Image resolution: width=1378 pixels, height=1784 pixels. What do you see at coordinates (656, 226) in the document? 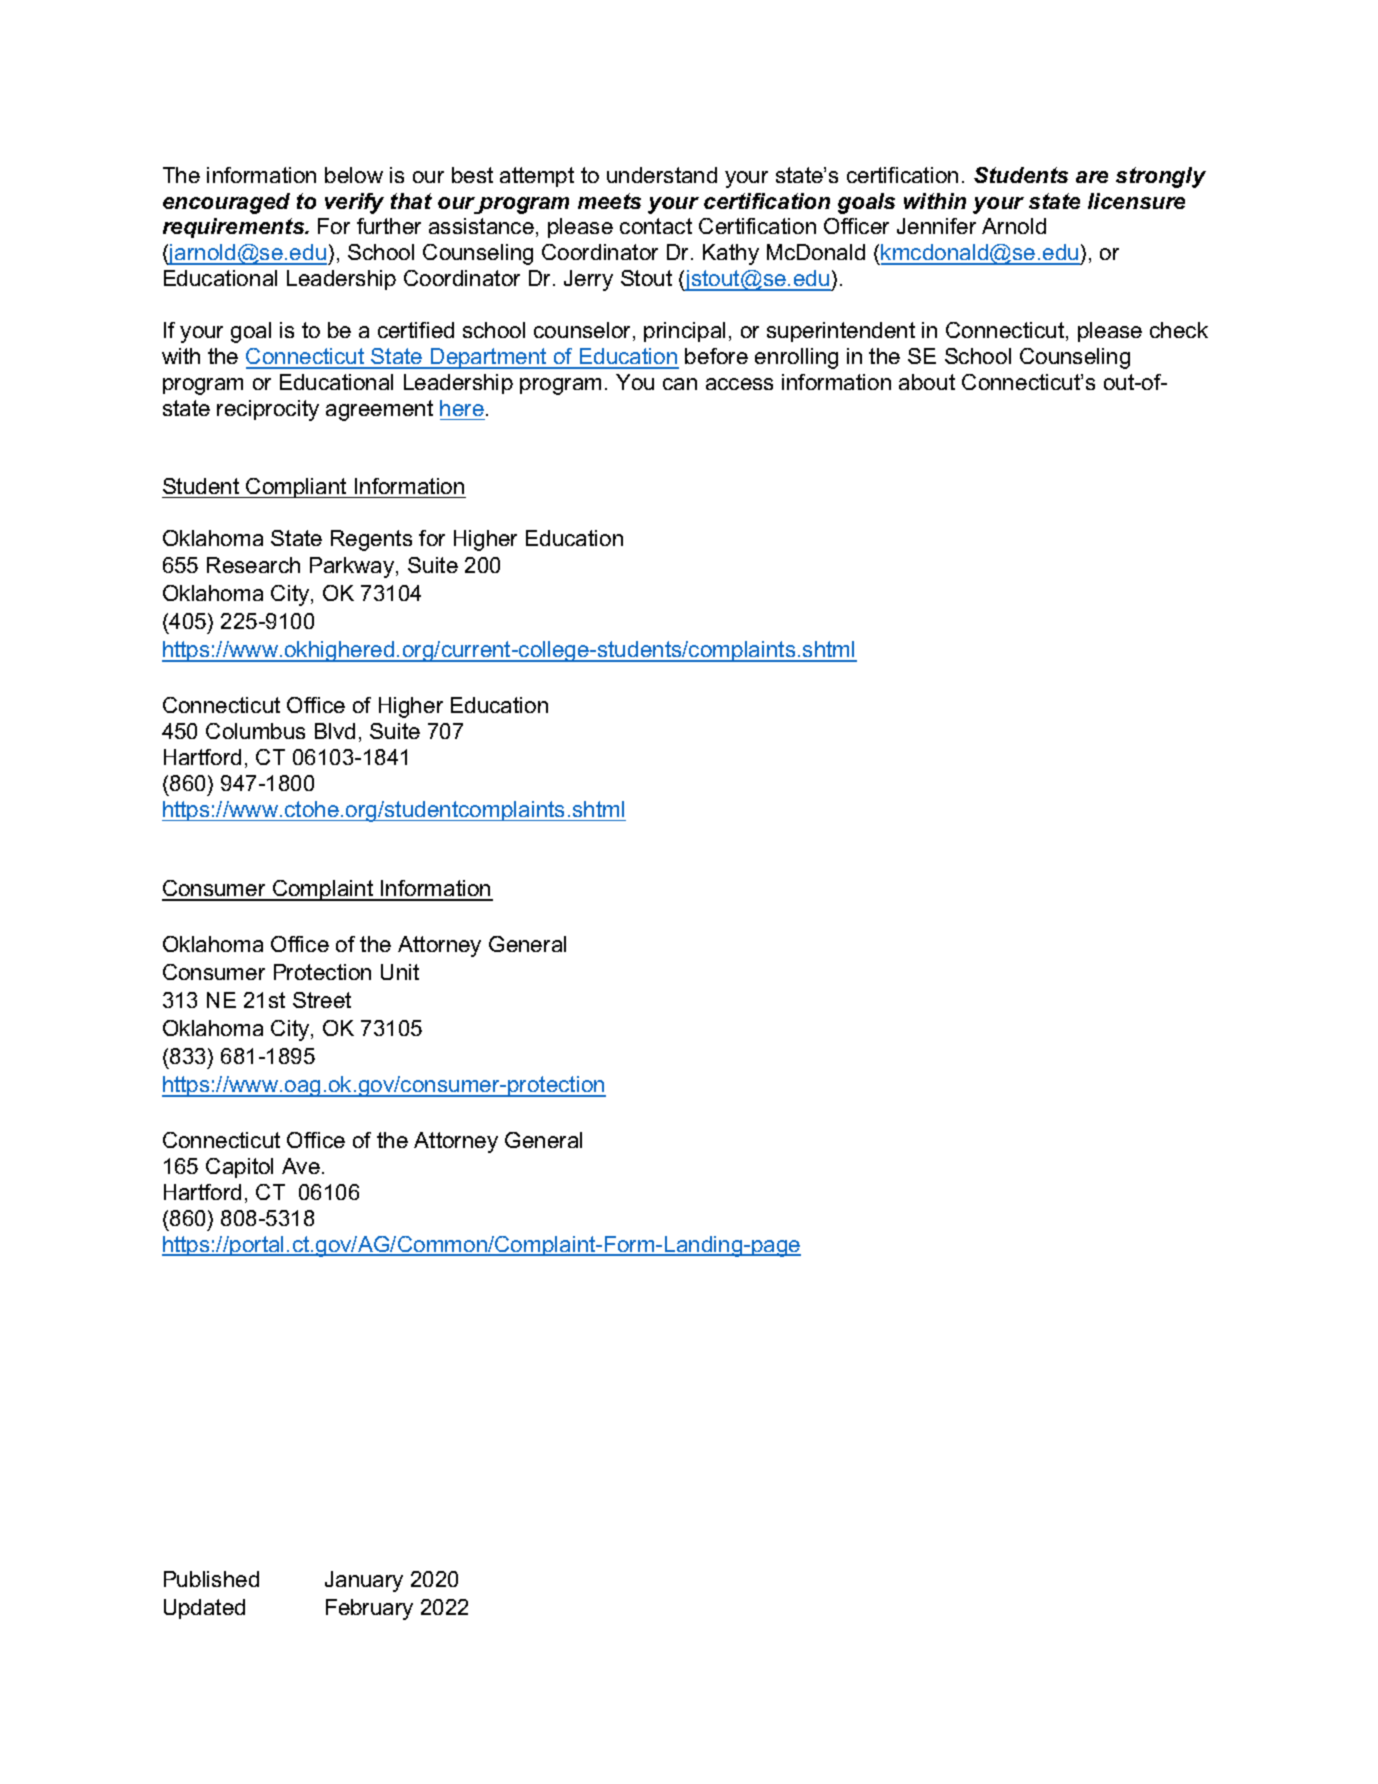
I see `contact` at bounding box center [656, 226].
